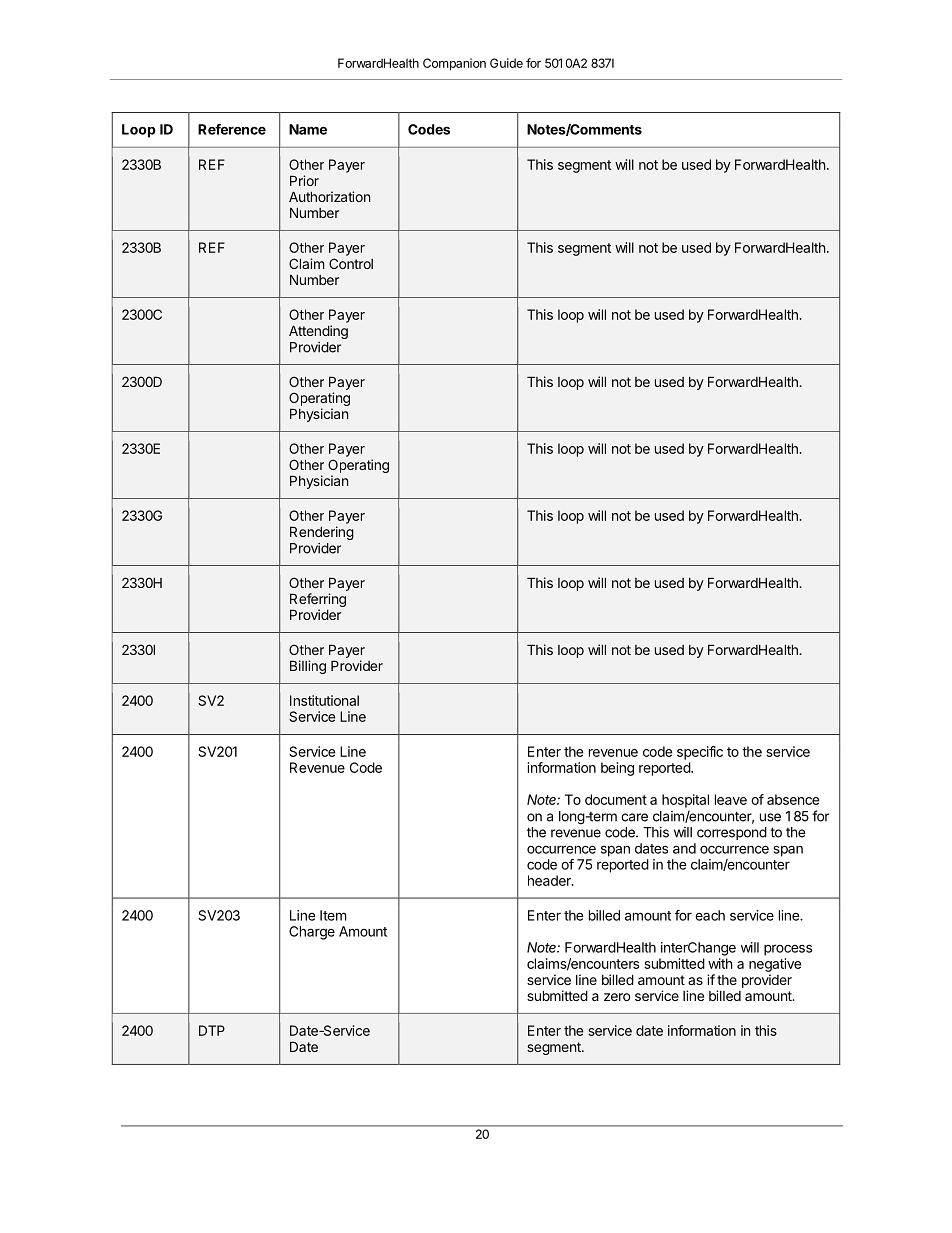  I want to click on zero, so click(617, 997).
